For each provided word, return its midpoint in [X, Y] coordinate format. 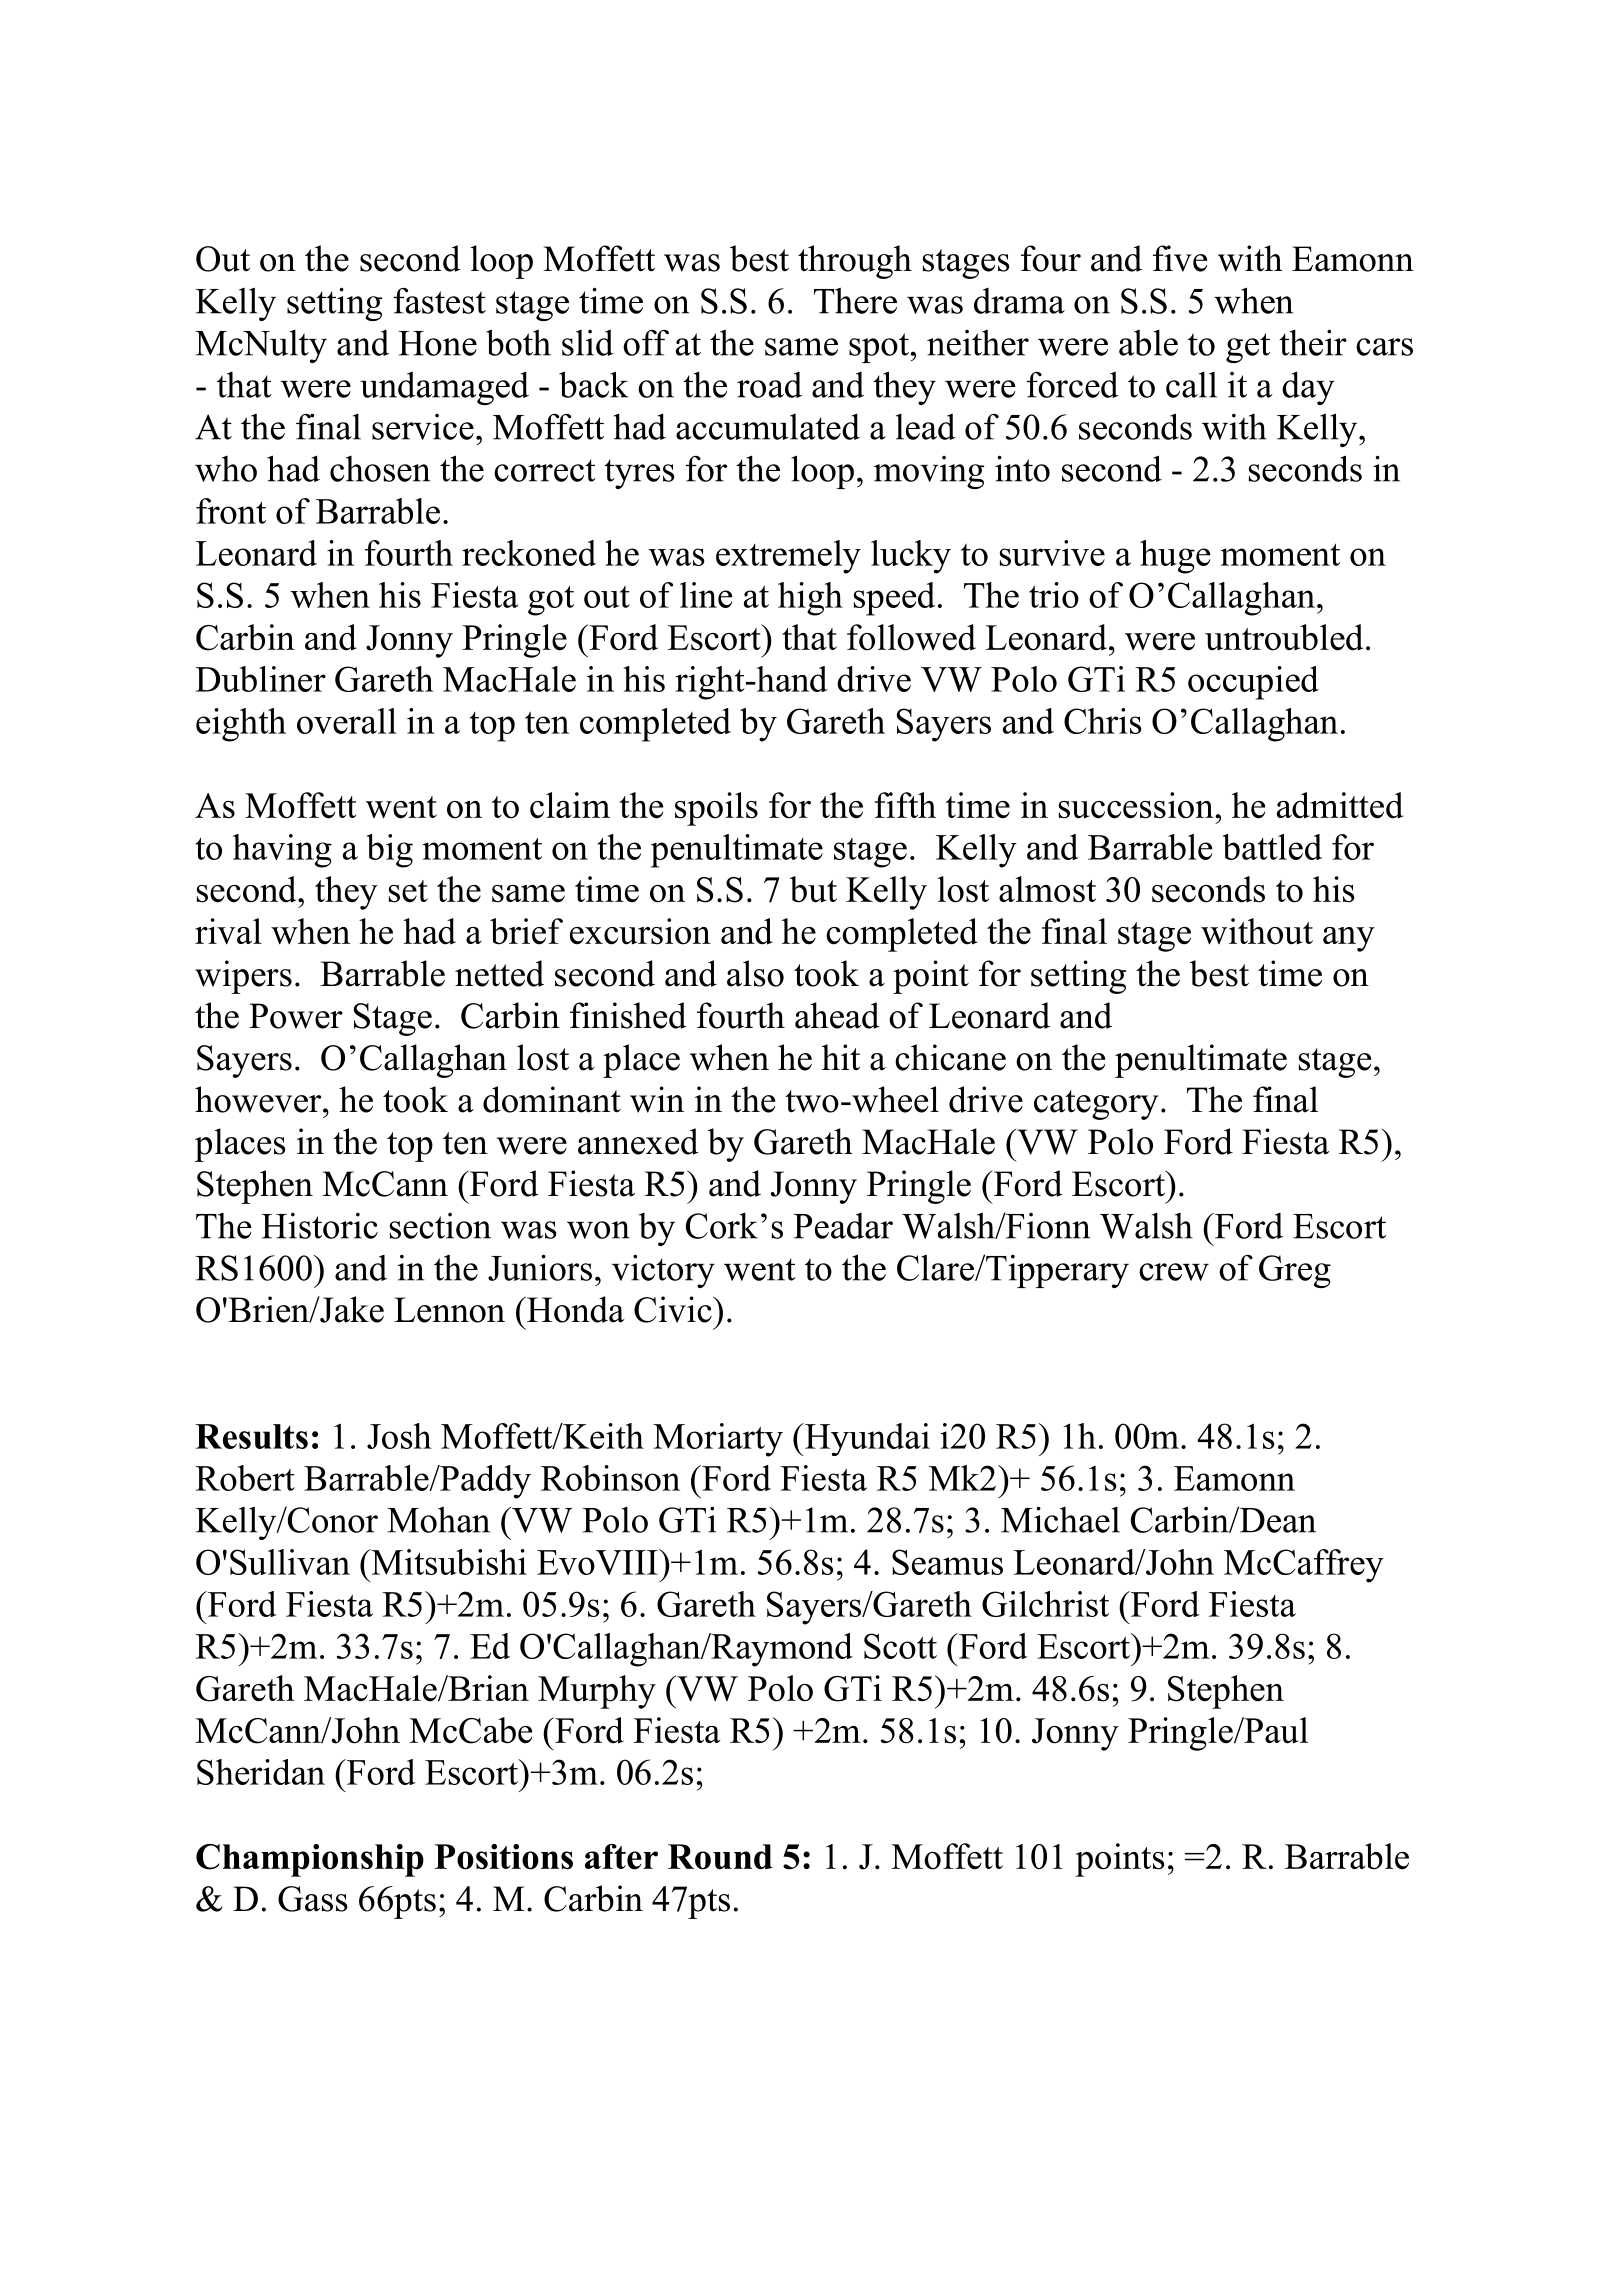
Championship [310, 1860]
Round [720, 1857]
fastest [439, 301]
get [1248, 348]
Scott [900, 1646]
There [855, 301]
